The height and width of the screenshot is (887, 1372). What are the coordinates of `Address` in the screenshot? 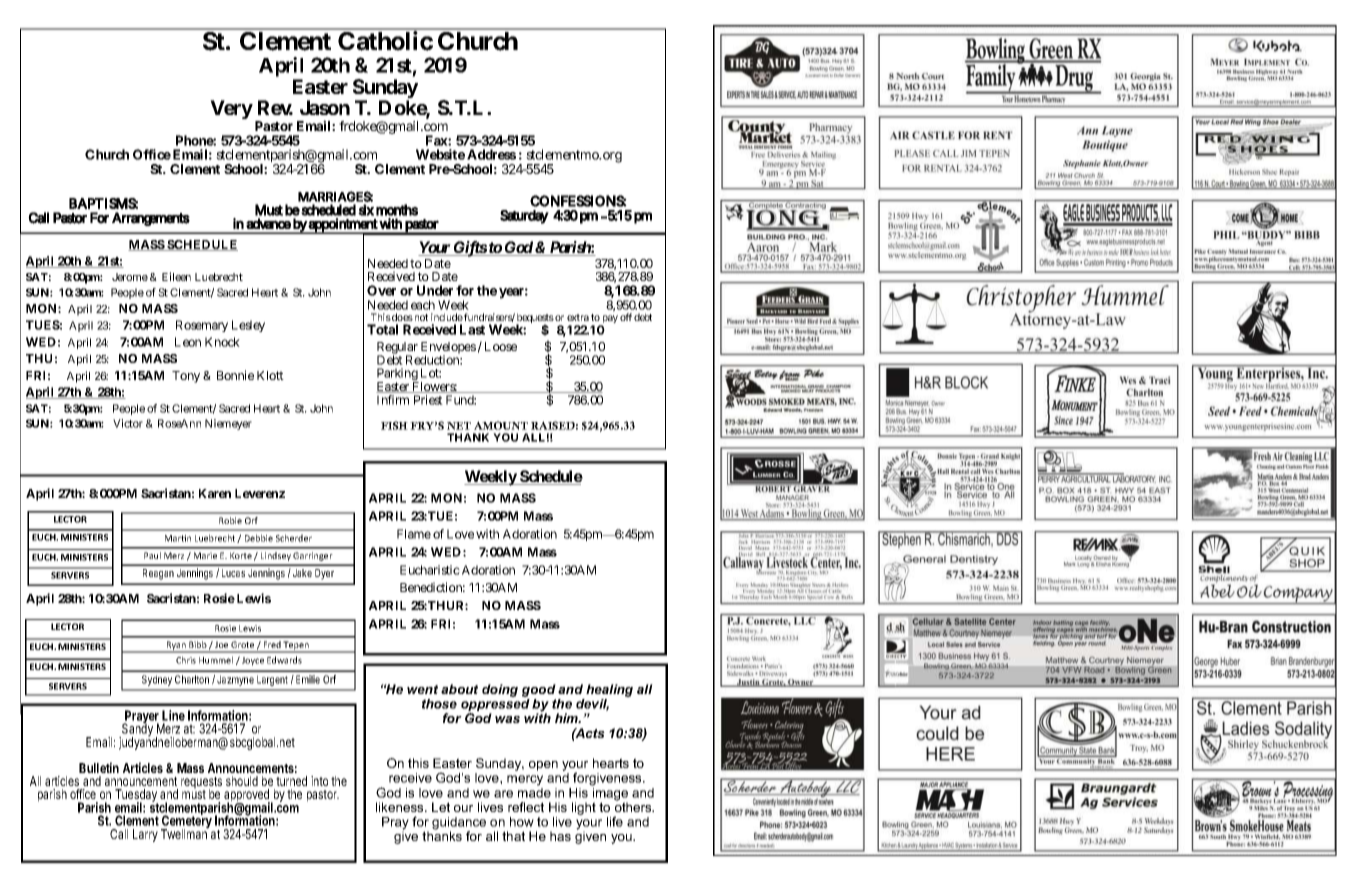 It's located at (491, 154).
